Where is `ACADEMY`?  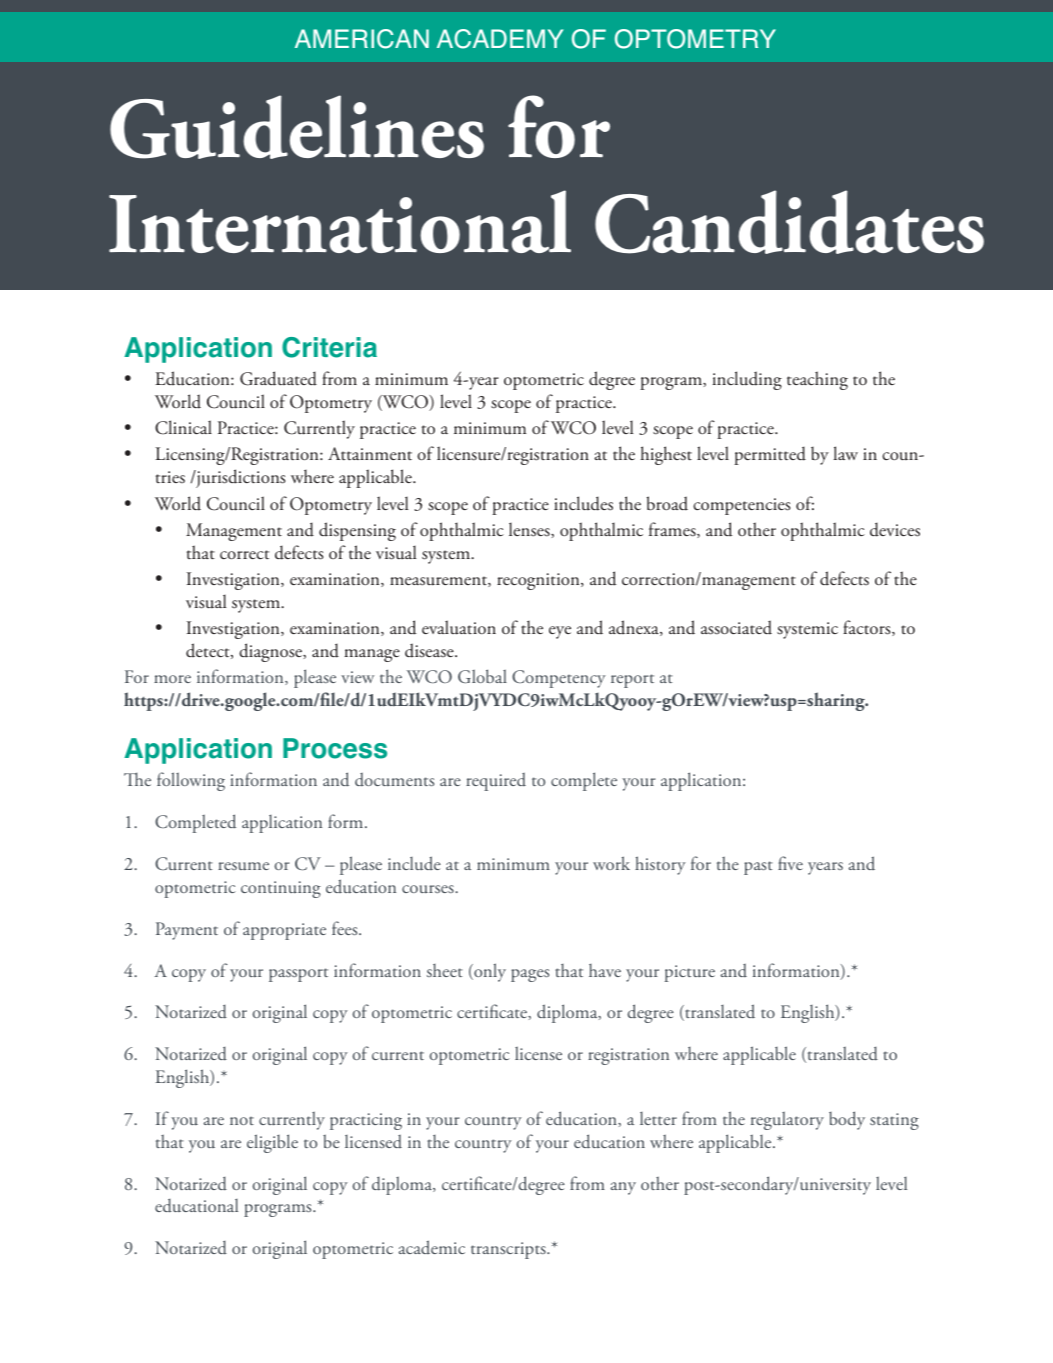
ACADEMY is located at coordinates (500, 39).
